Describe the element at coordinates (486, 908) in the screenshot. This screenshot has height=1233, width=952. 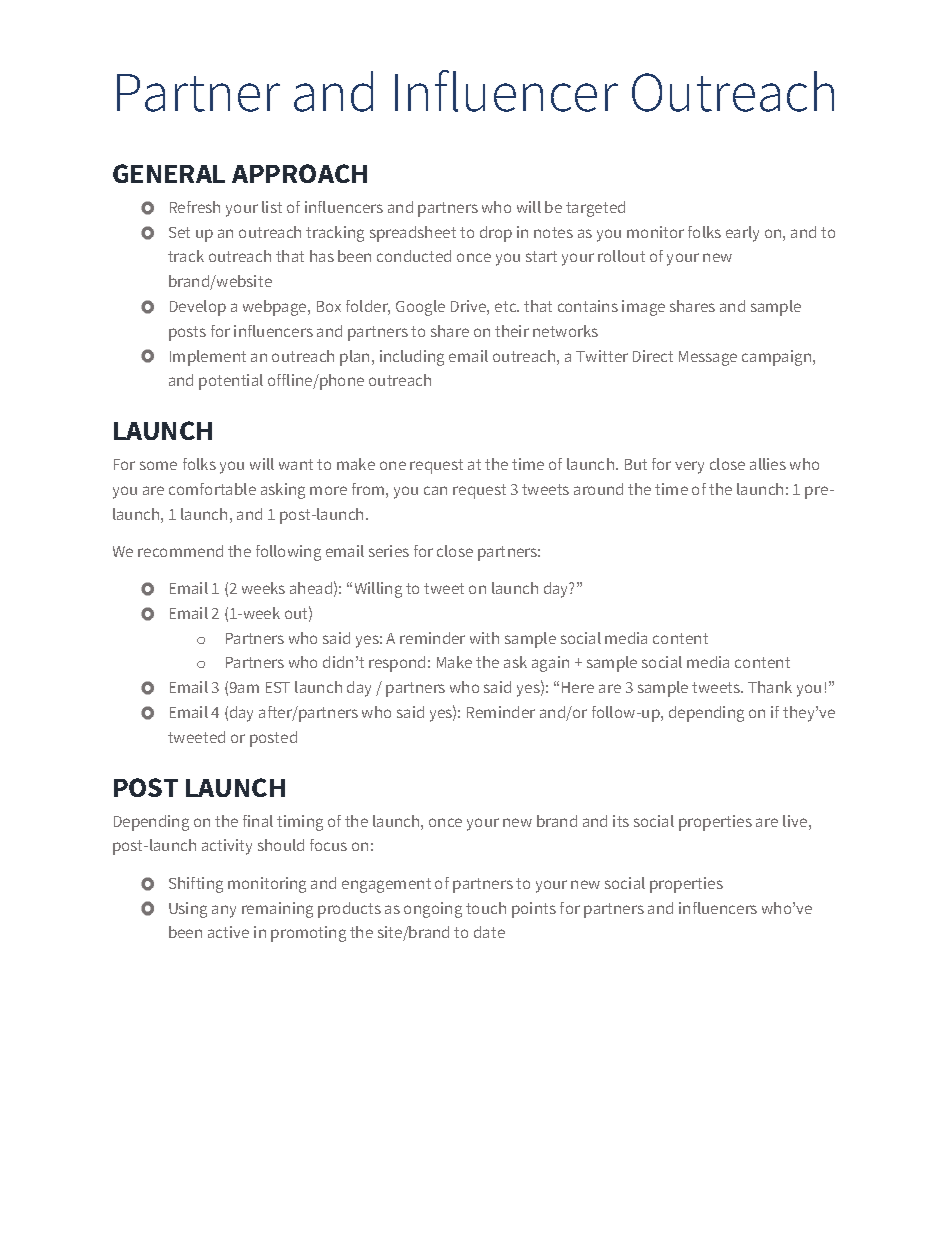
I see `touch` at that location.
